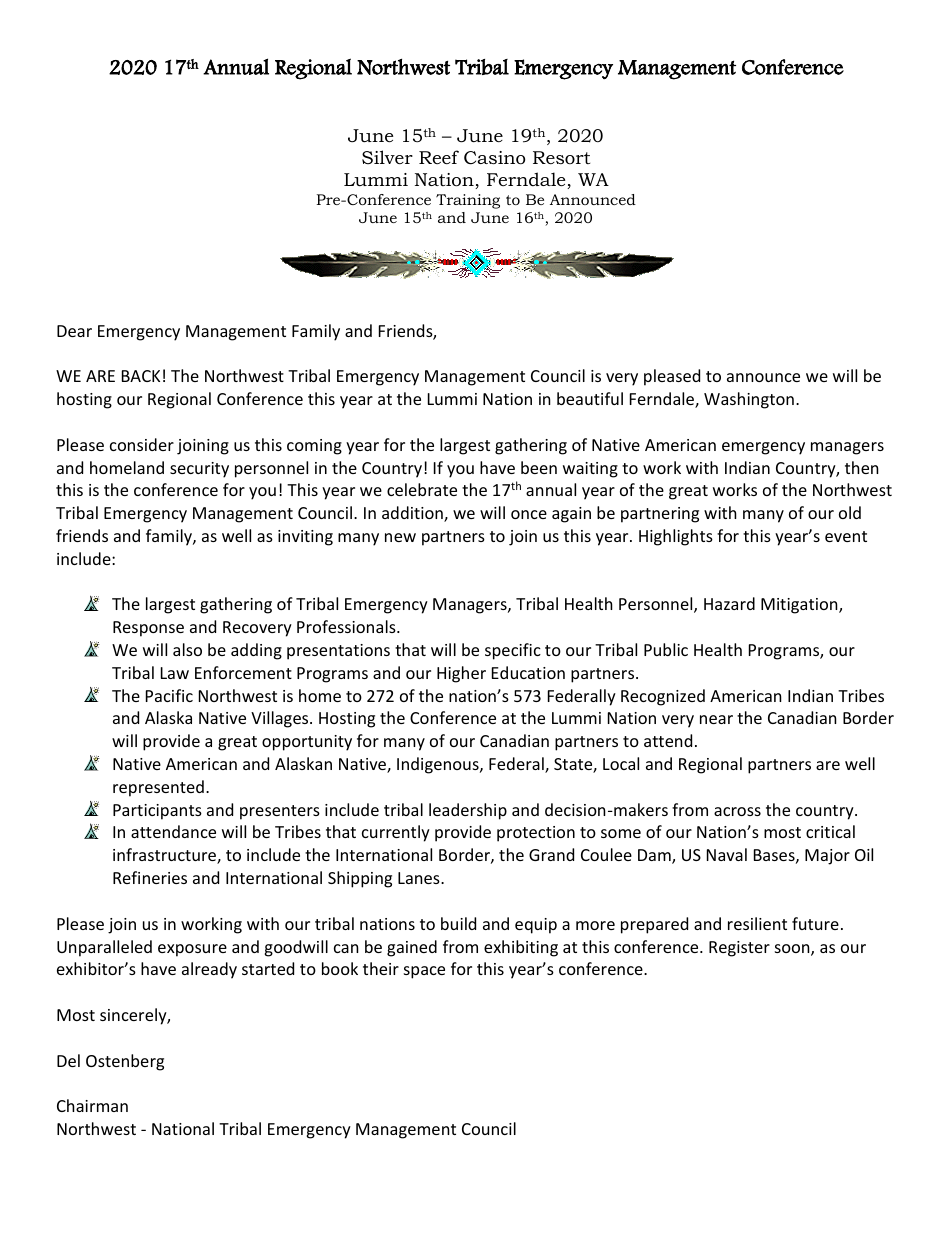 The width and height of the screenshot is (952, 1233). What do you see at coordinates (561, 157) in the screenshot?
I see `Resort` at bounding box center [561, 157].
